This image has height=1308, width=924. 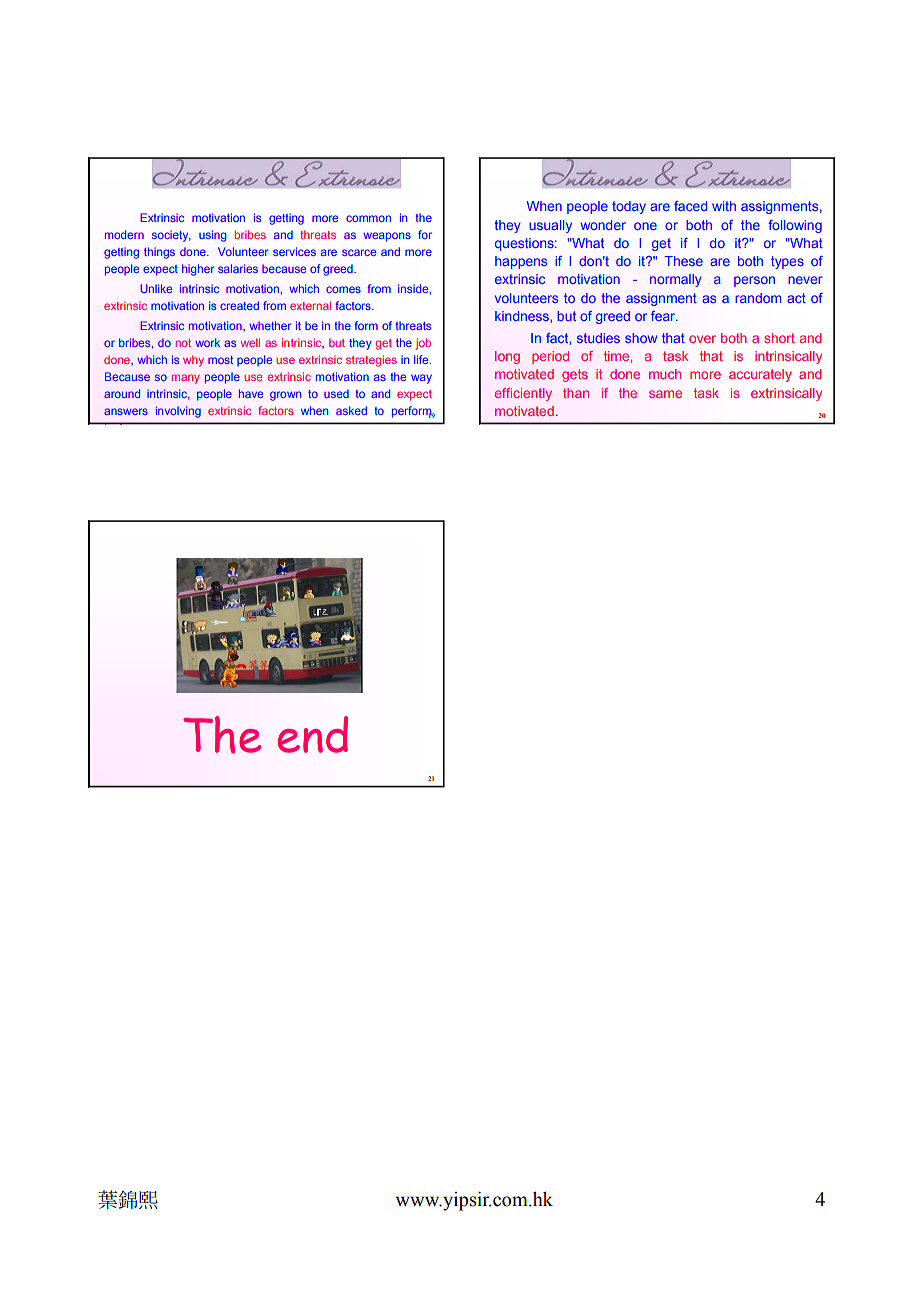 What do you see at coordinates (178, 412) in the image?
I see `involving` at bounding box center [178, 412].
